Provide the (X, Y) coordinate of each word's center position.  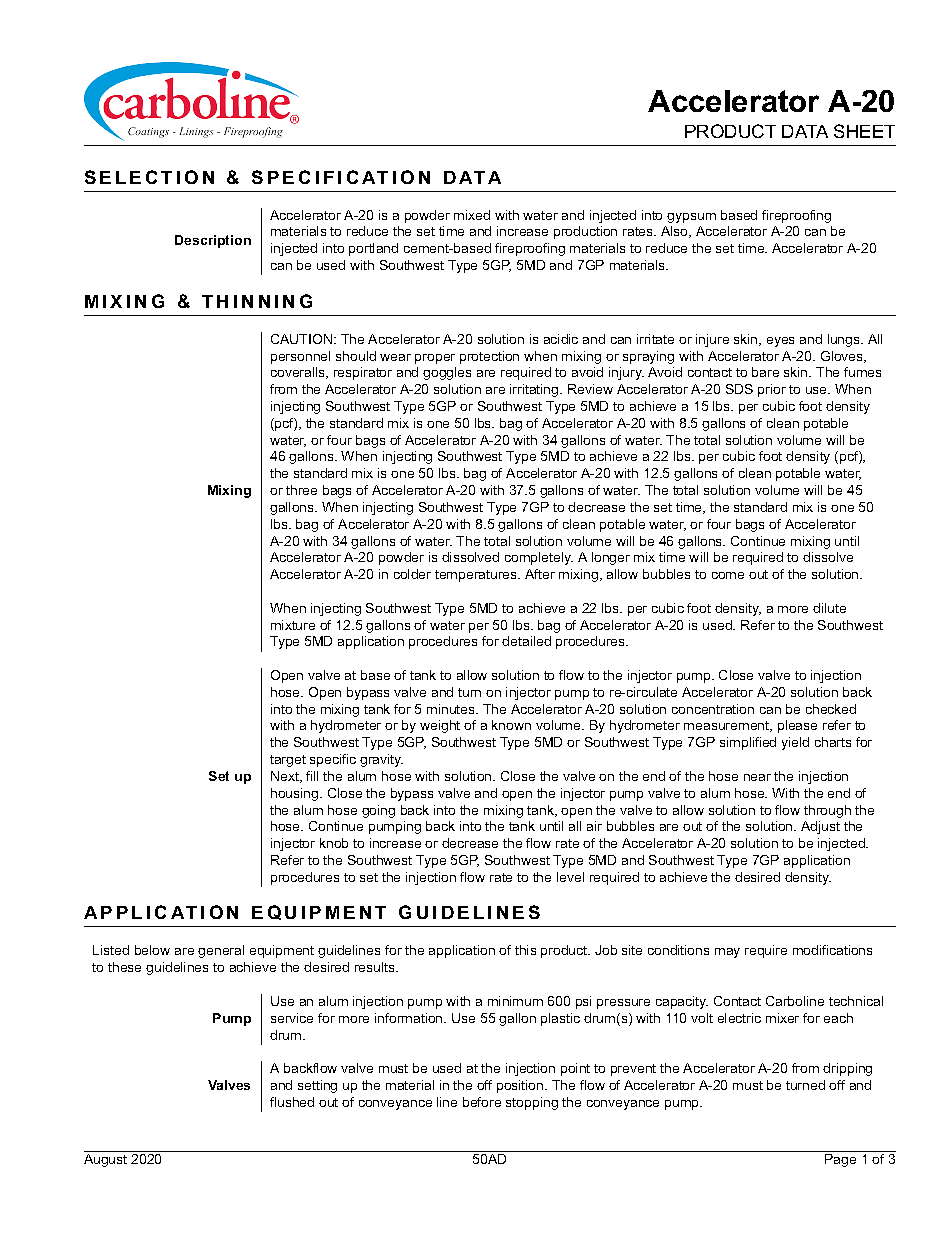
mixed (472, 215)
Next (286, 777)
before (482, 1102)
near (757, 777)
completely (539, 558)
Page (840, 1160)
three (301, 490)
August (105, 1160)
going (378, 811)
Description (213, 241)
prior (772, 390)
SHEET (864, 131)
